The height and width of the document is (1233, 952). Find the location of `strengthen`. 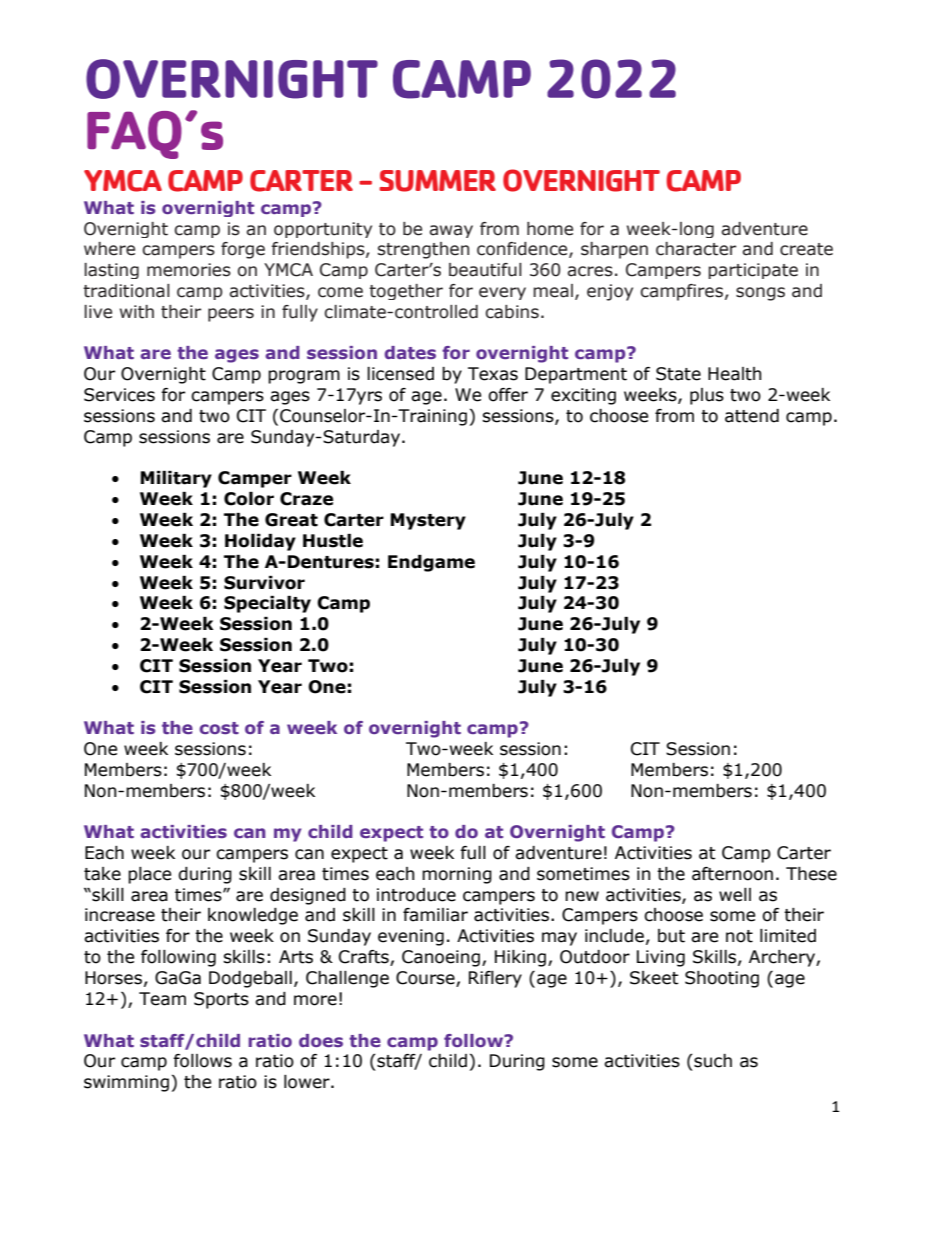

strengthen is located at coordinates (423, 250).
